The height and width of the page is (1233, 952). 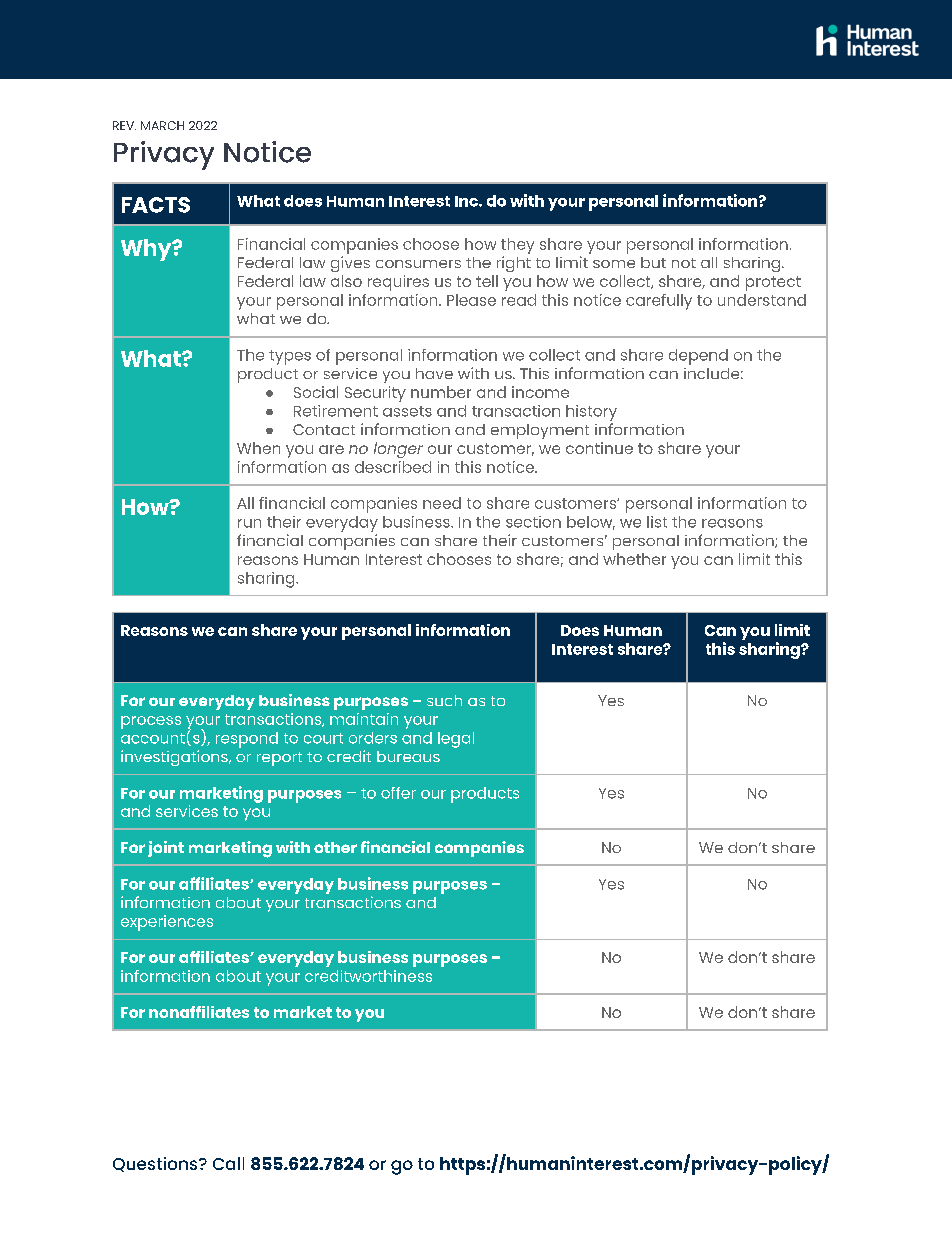 I want to click on MARCH, so click(x=162, y=125).
